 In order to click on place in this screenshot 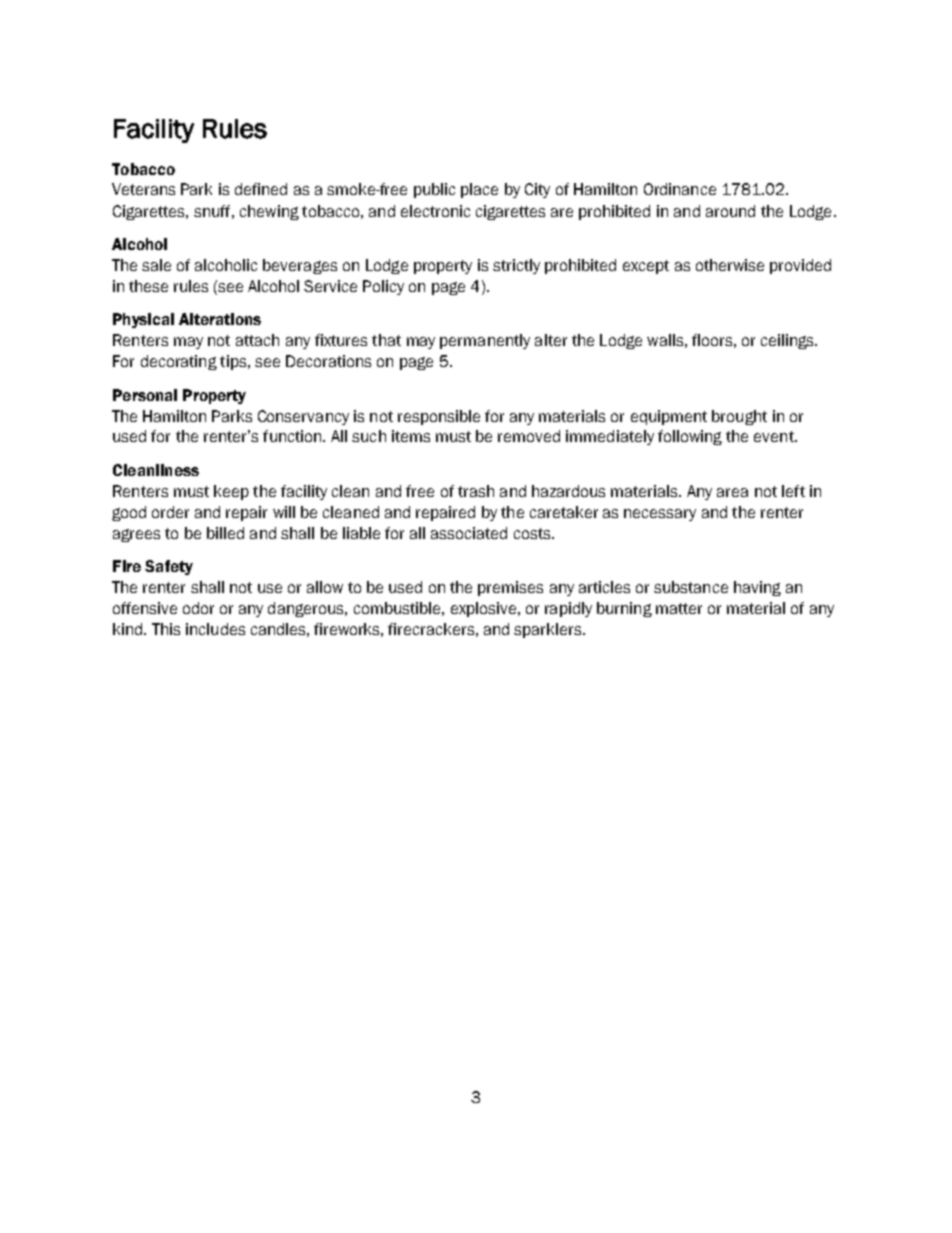, I will do `click(479, 190)`.
